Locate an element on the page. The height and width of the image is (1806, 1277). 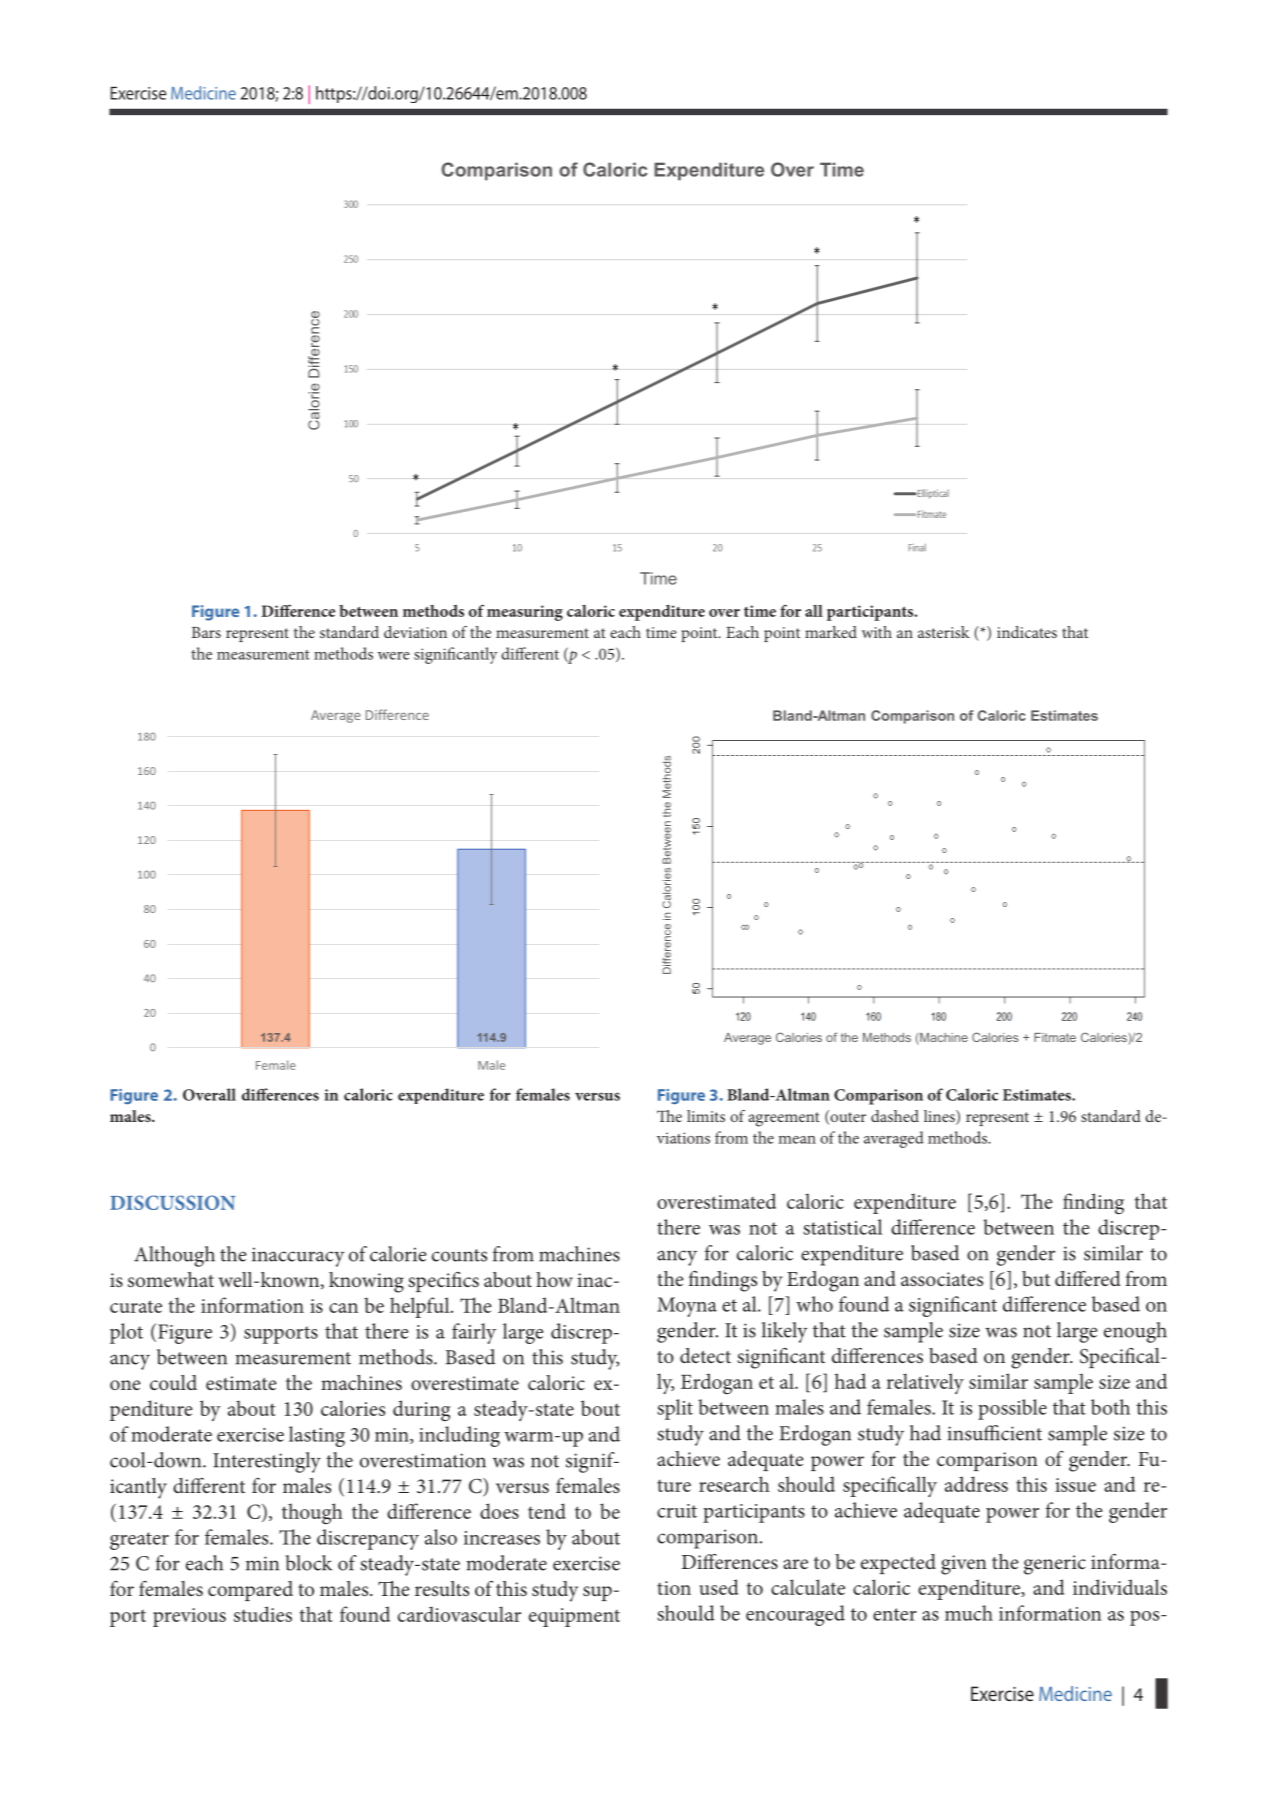
compared is located at coordinates (250, 1591).
